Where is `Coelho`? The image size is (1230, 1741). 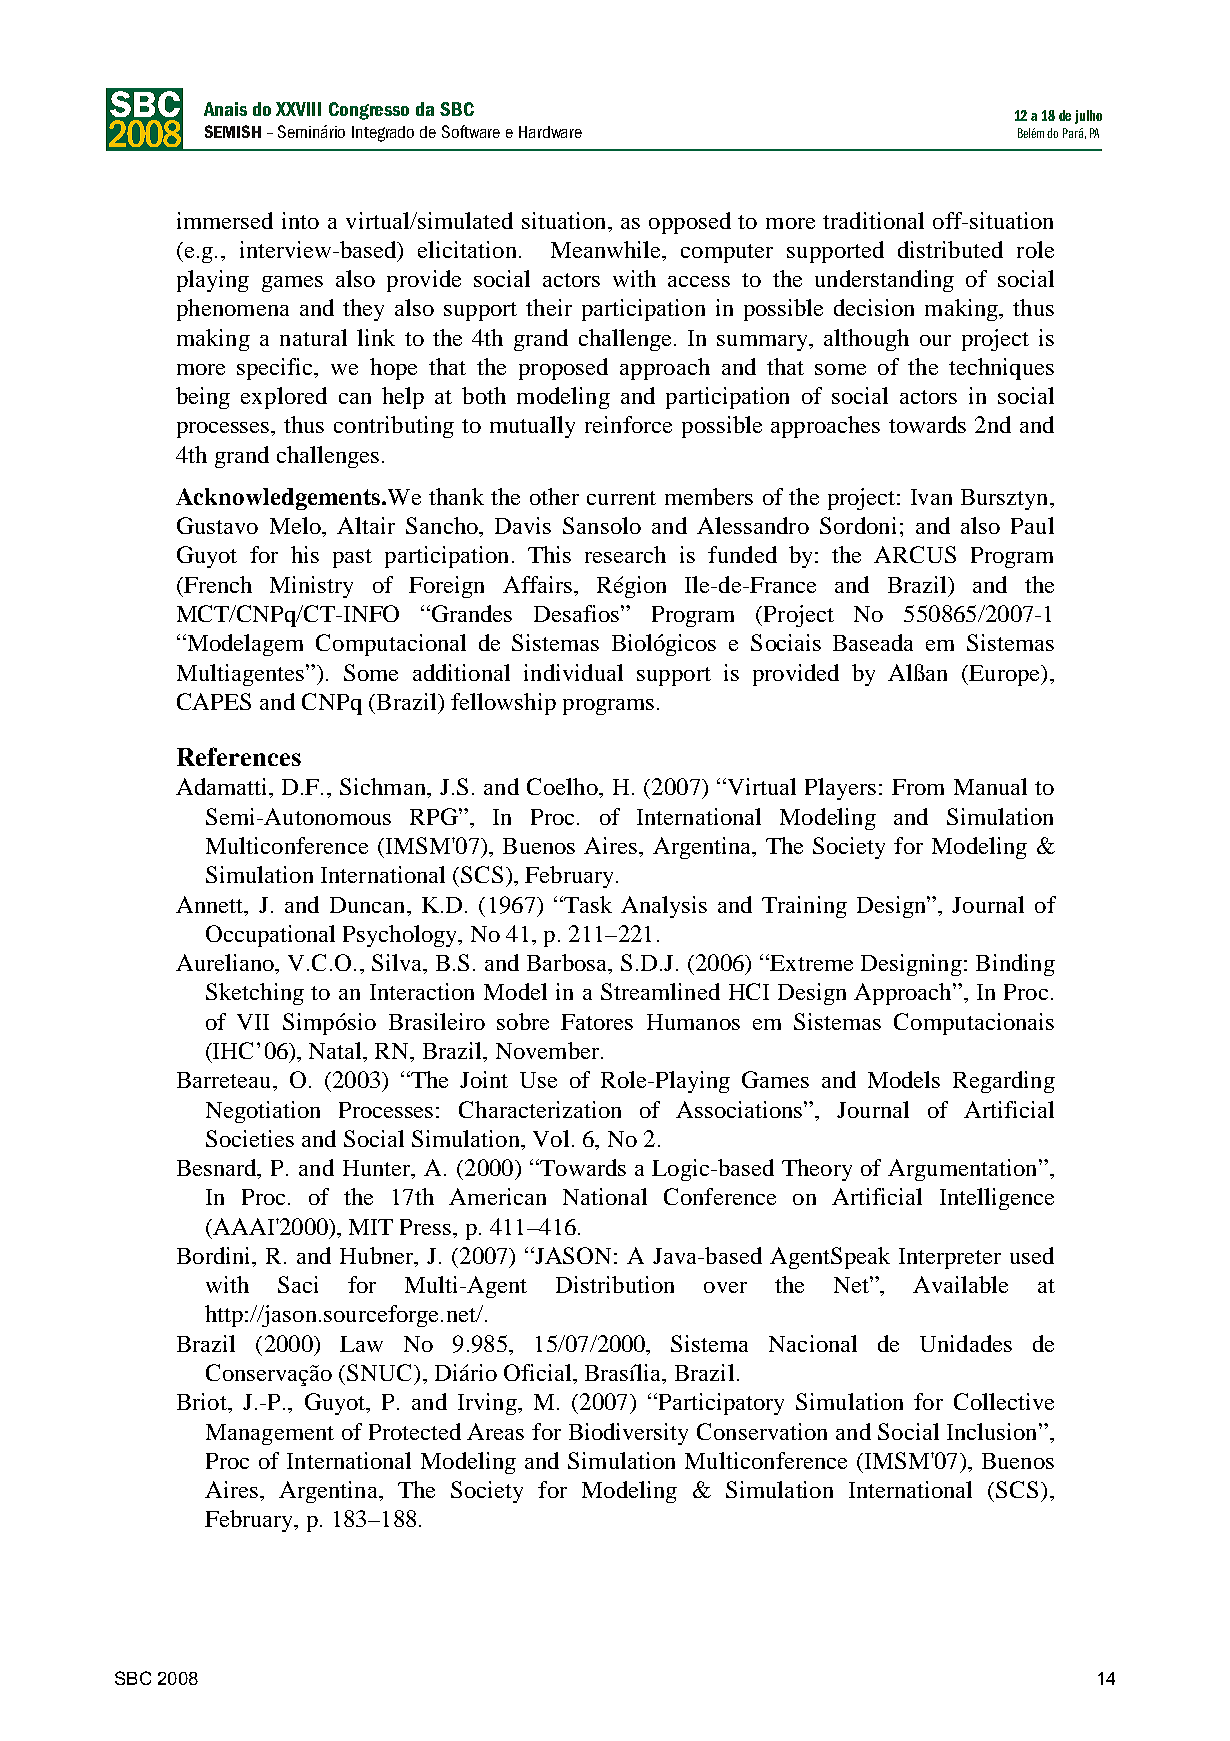
Coelho is located at coordinates (563, 786).
